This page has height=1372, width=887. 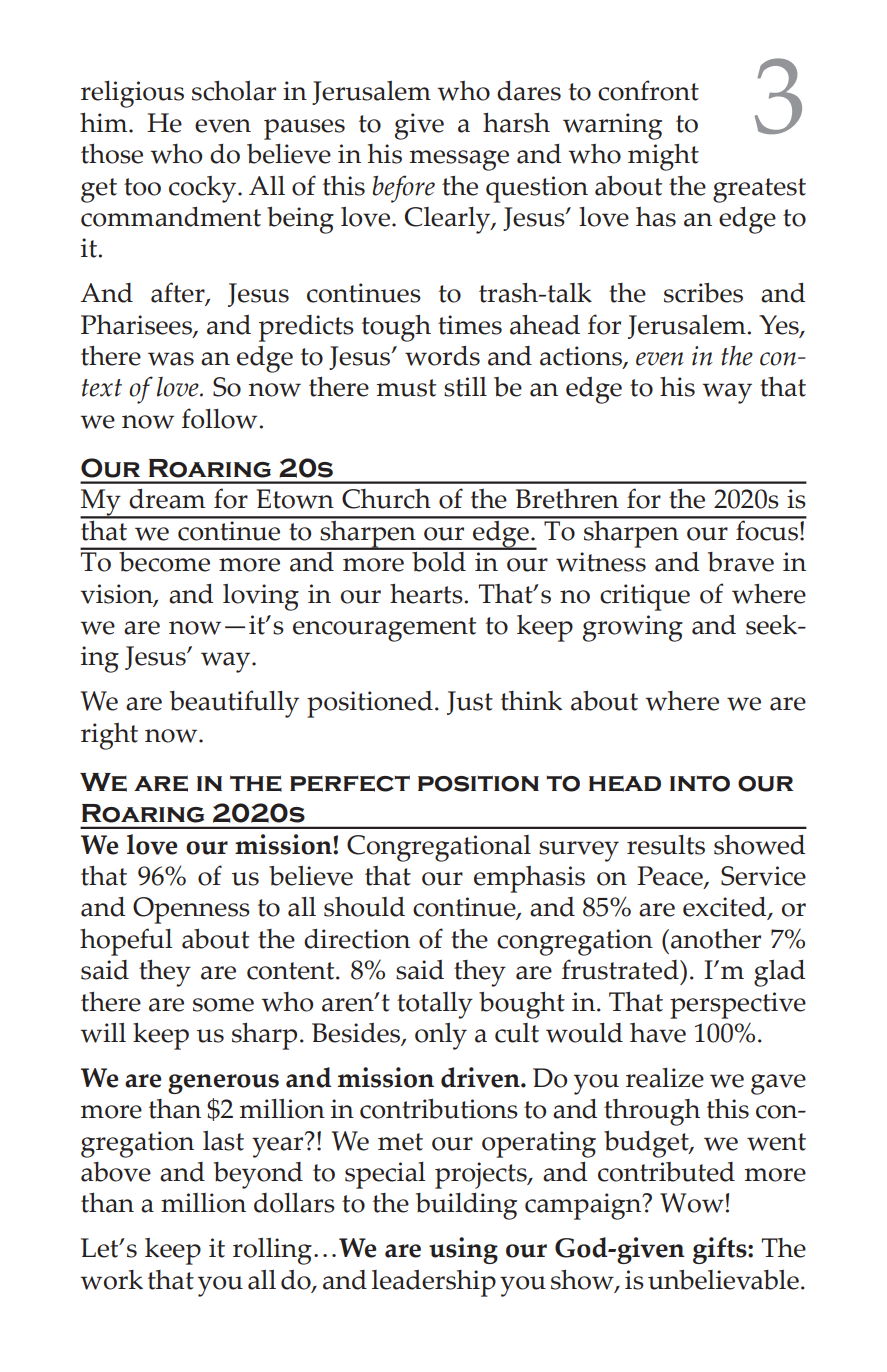 What do you see at coordinates (223, 1005) in the page?
I see `some` at bounding box center [223, 1005].
